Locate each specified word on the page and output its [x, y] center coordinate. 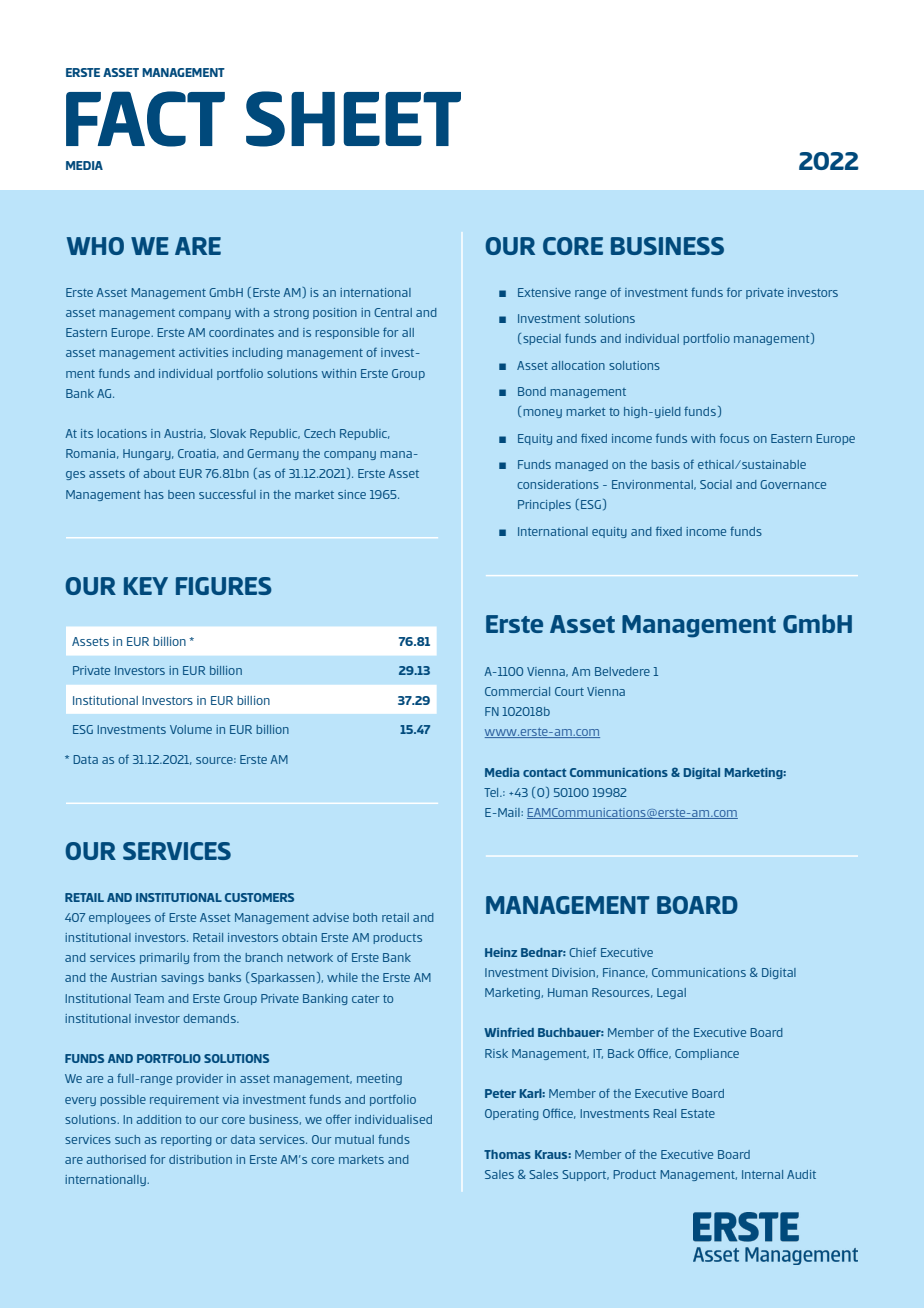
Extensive [544, 292]
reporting [186, 1140]
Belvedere [622, 671]
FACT [145, 119]
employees [120, 918]
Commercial [517, 691]
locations [122, 433]
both [365, 917]
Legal [671, 993]
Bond [532, 391]
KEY [146, 586]
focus [734, 438]
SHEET [353, 119]
